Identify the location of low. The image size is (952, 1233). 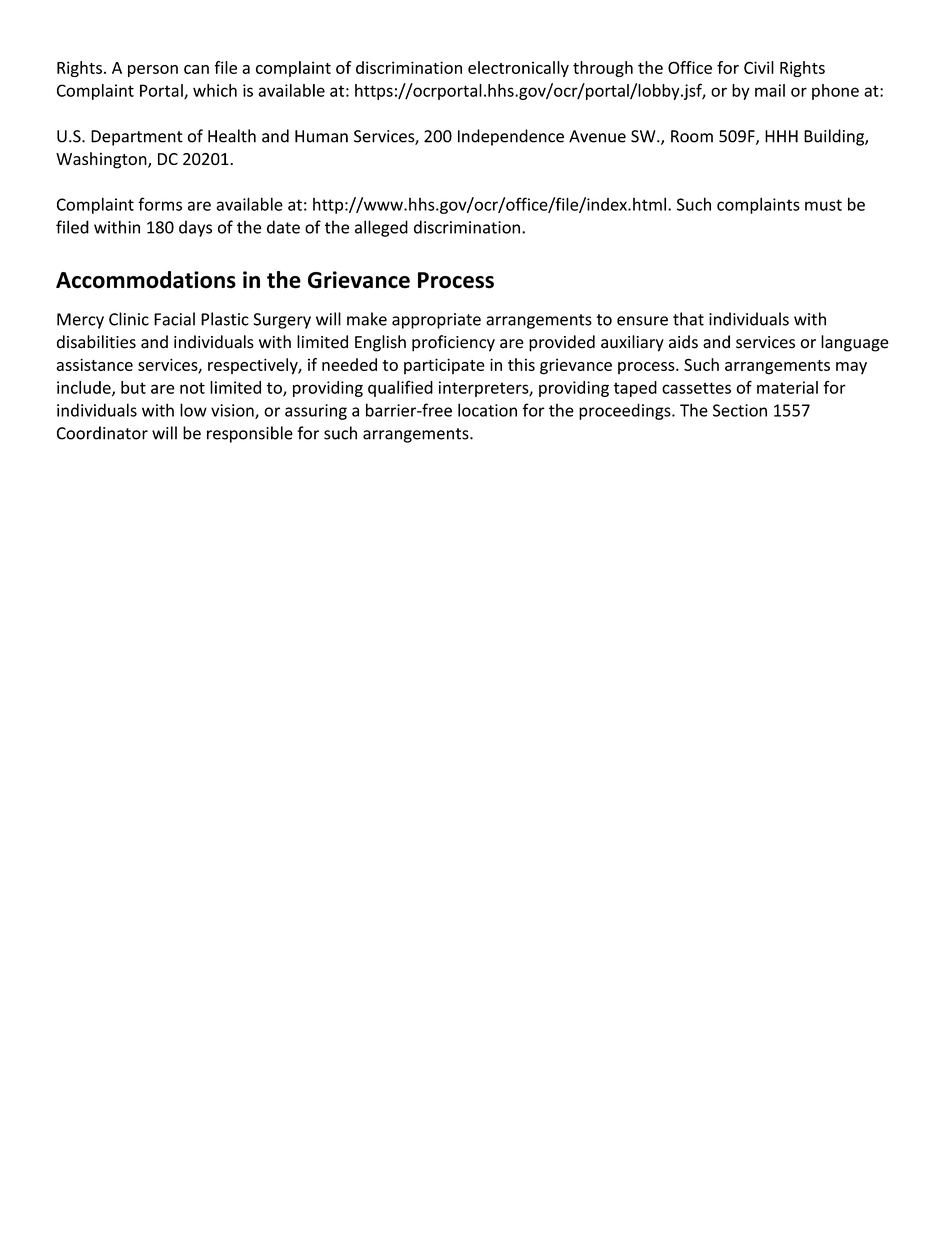
(193, 410).
